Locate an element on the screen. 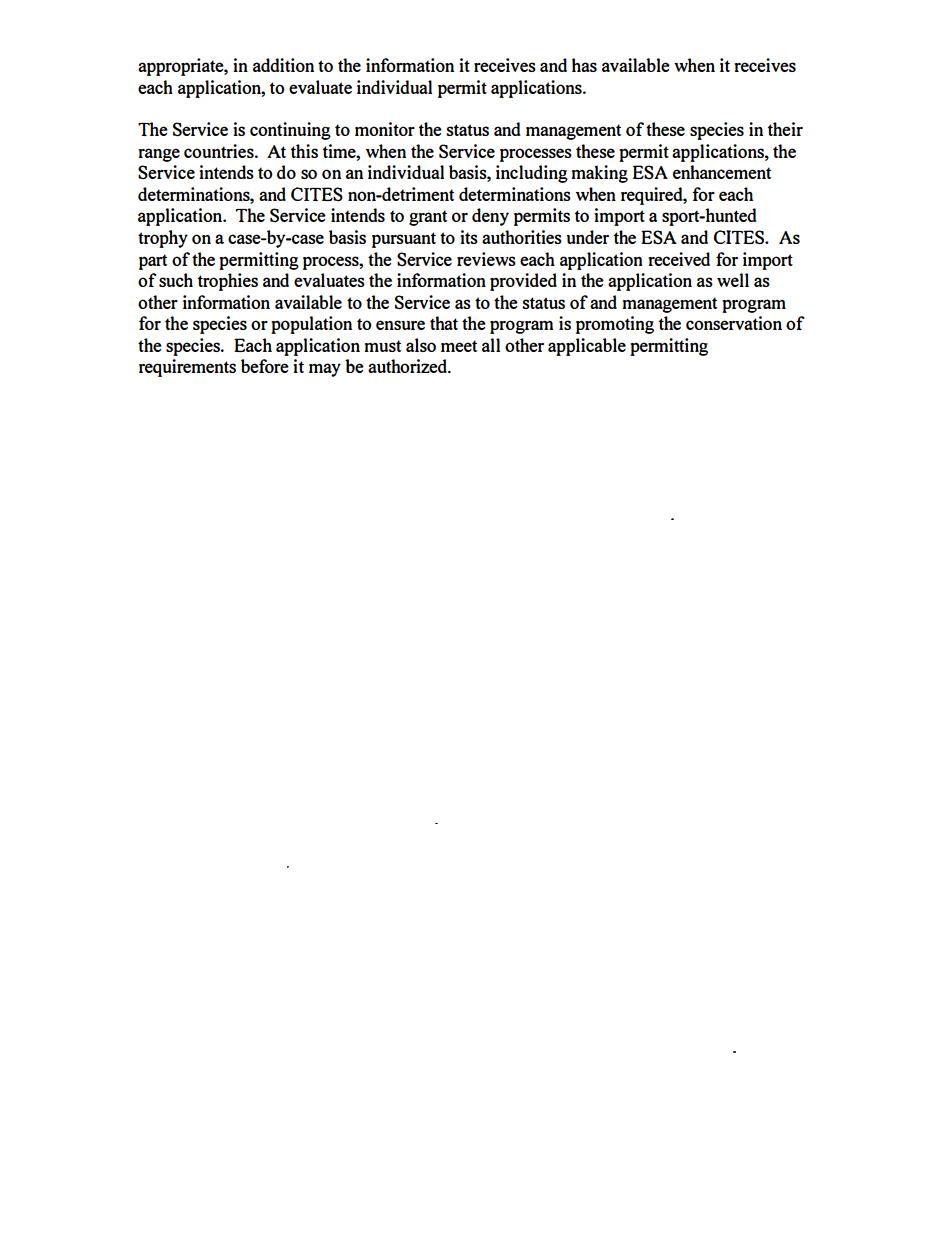 The height and width of the screenshot is (1243, 952). trophy is located at coordinates (163, 239).
